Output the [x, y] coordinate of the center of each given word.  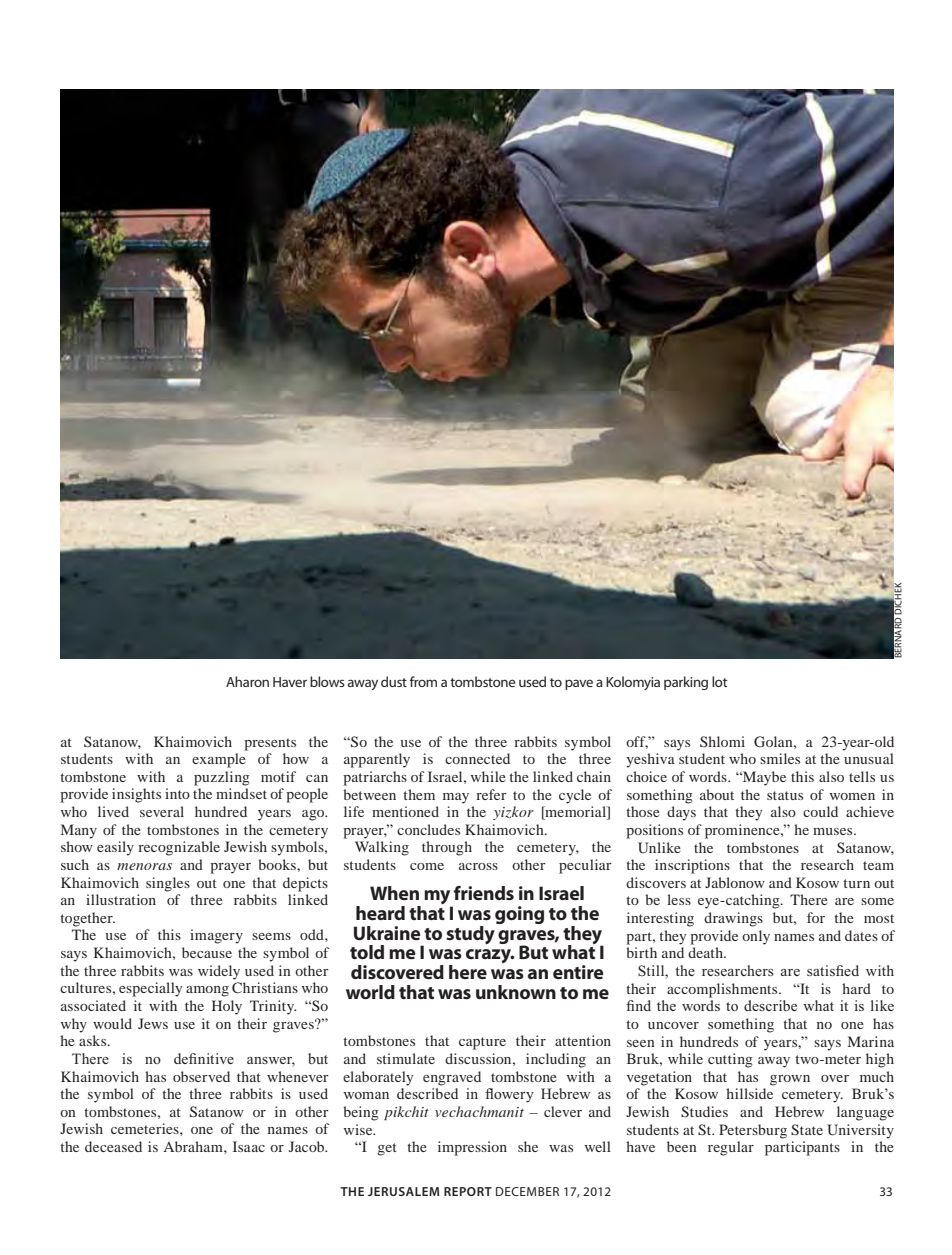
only [756, 937]
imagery [216, 936]
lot [720, 681]
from [423, 681]
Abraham [194, 1146]
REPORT [468, 1191]
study [471, 934]
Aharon [247, 681]
